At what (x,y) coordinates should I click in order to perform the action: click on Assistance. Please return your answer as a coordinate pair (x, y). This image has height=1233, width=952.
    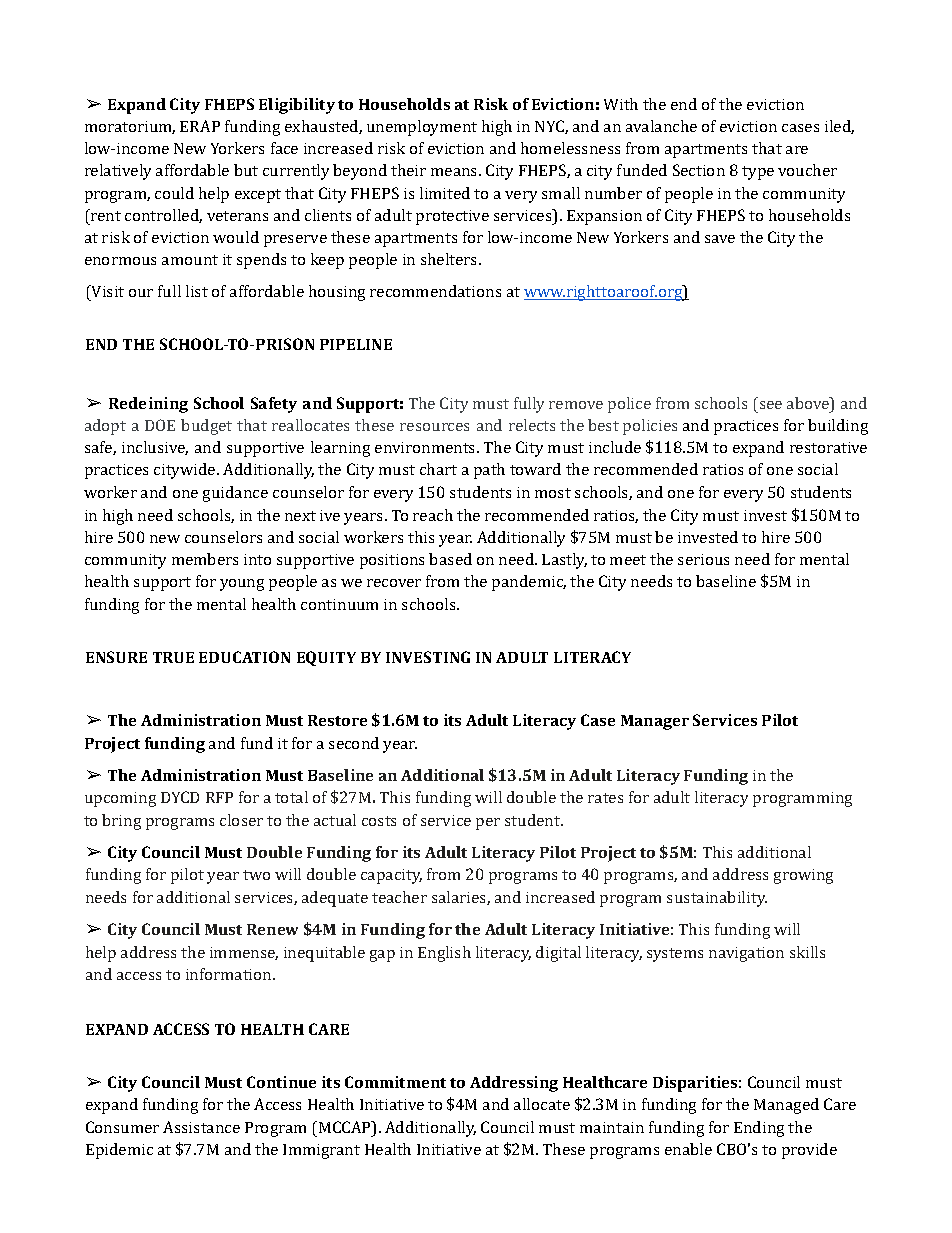
    Looking at the image, I should click on (201, 1127).
